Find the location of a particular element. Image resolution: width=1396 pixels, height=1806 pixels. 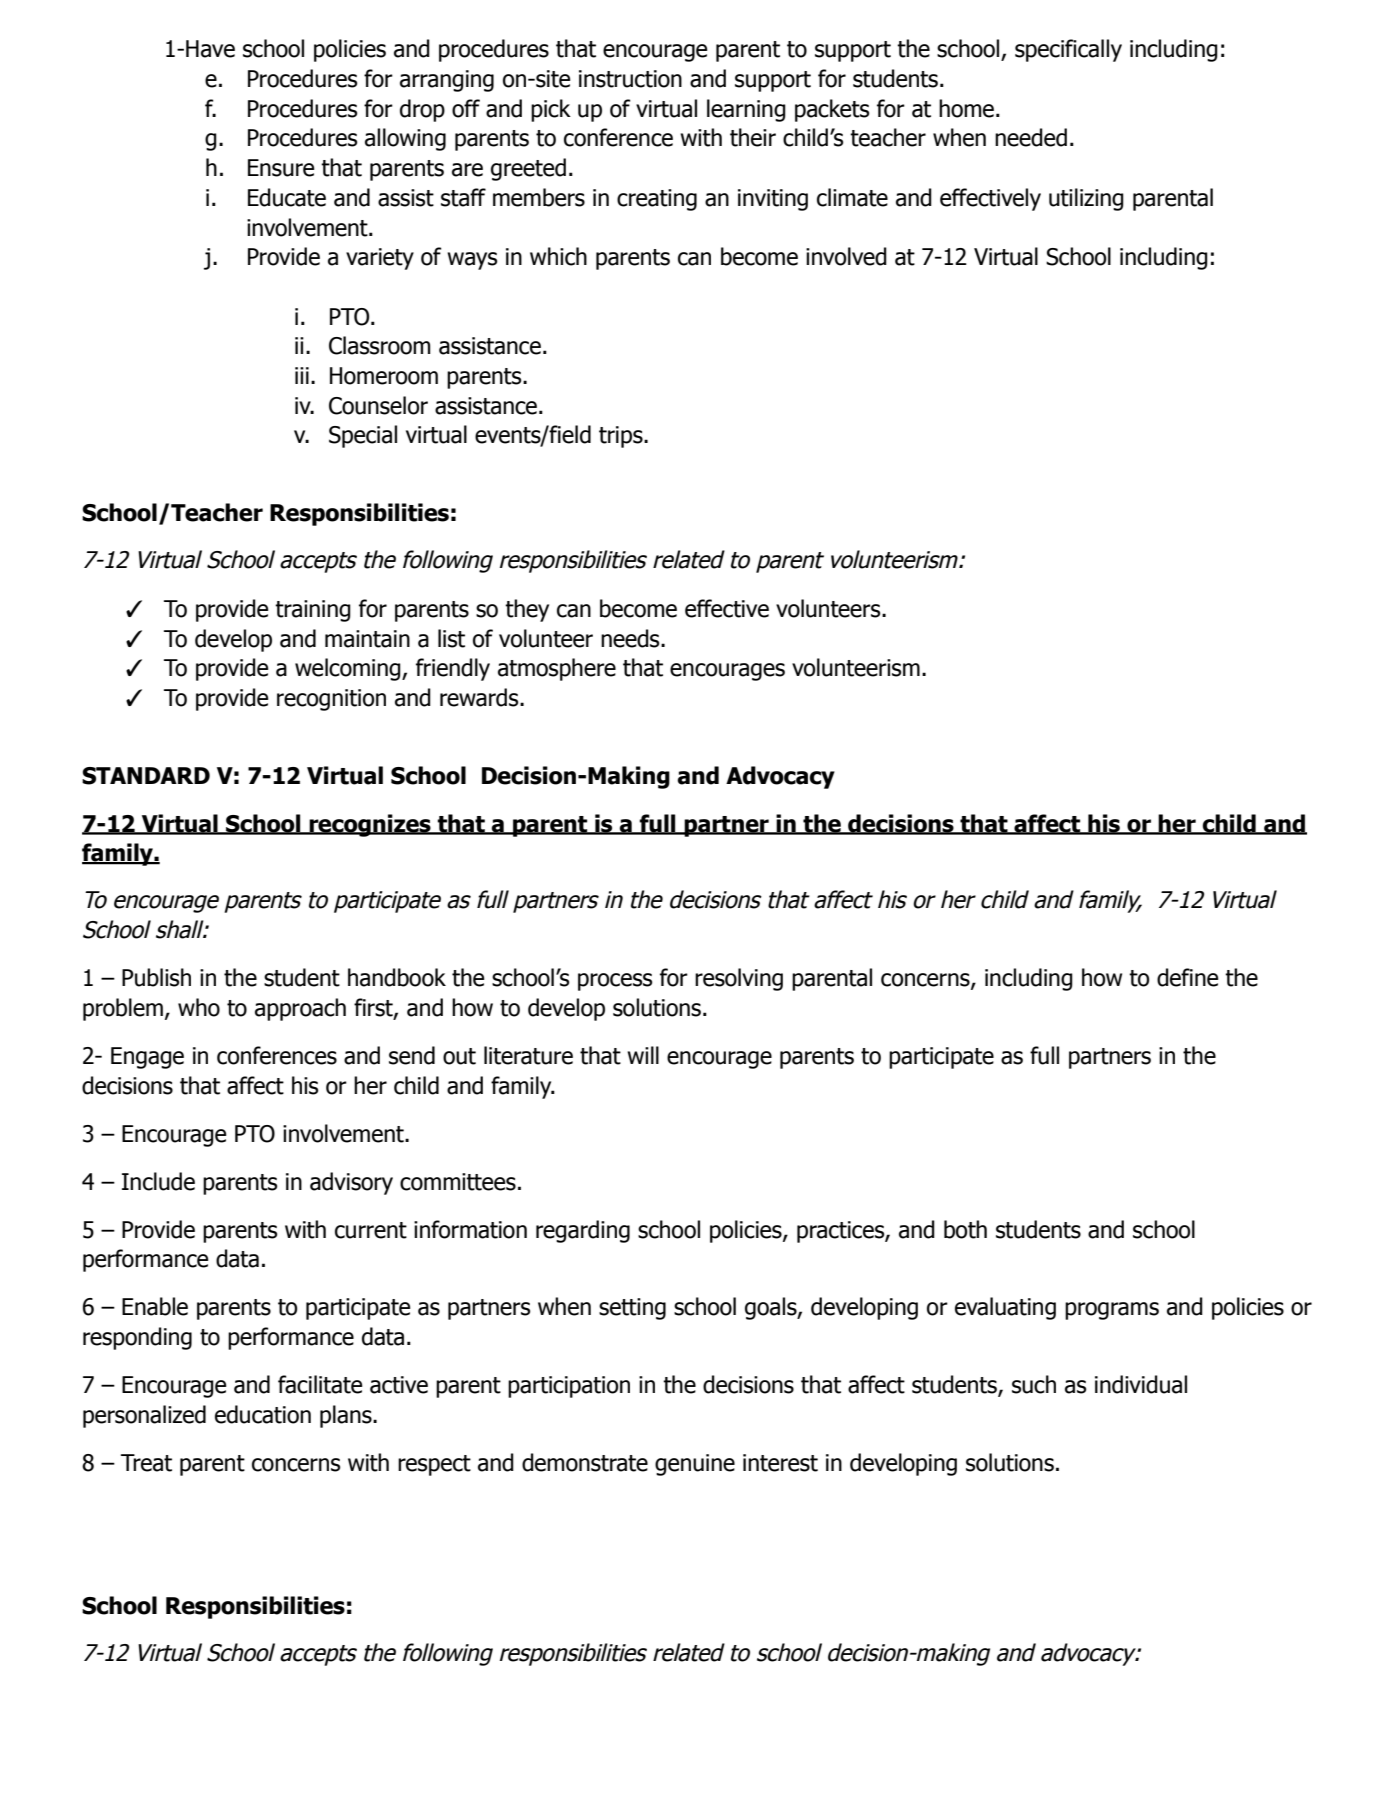

training is located at coordinates (313, 611).
